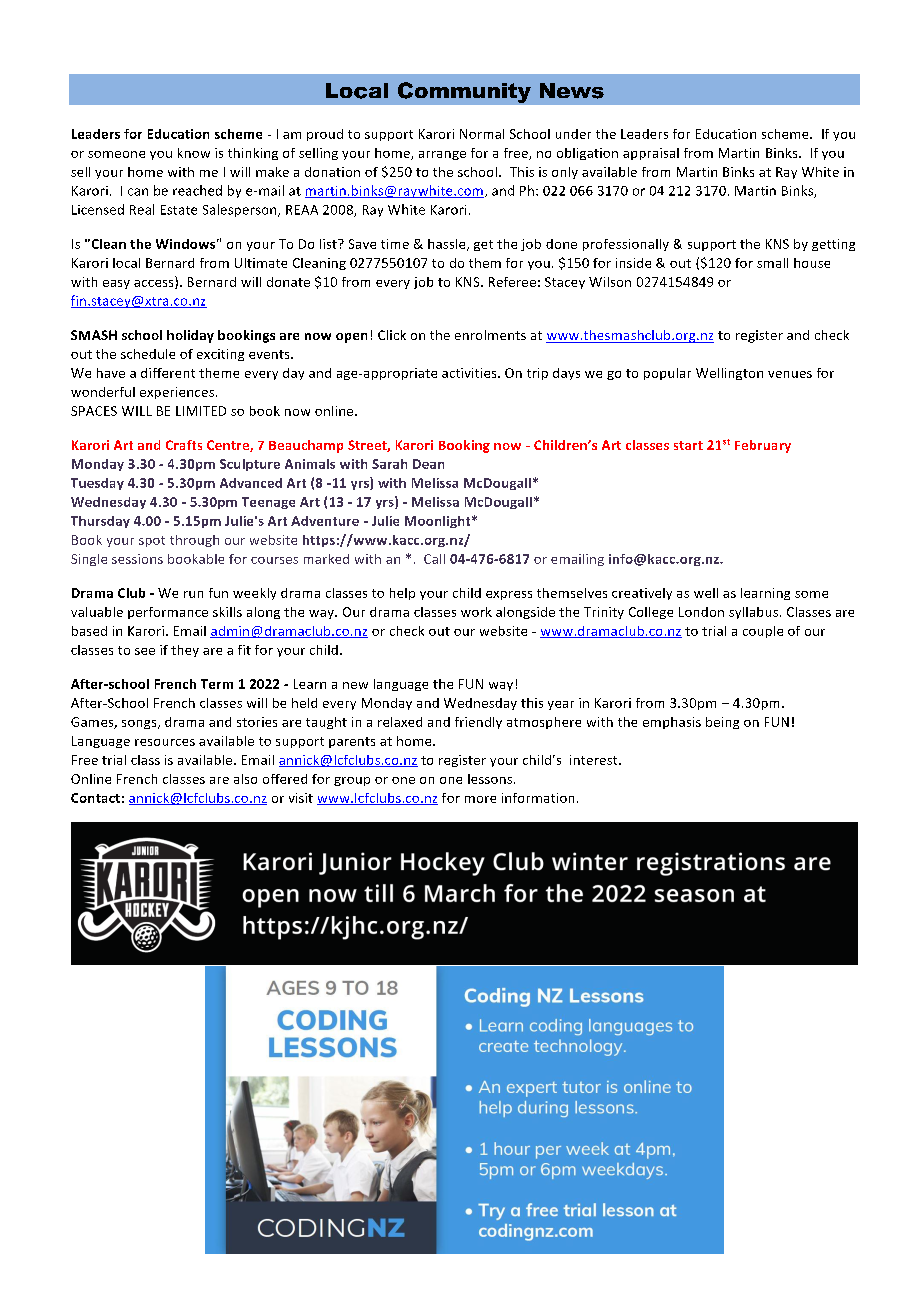  Describe the element at coordinates (464, 92) in the screenshot. I see `Community` at that location.
